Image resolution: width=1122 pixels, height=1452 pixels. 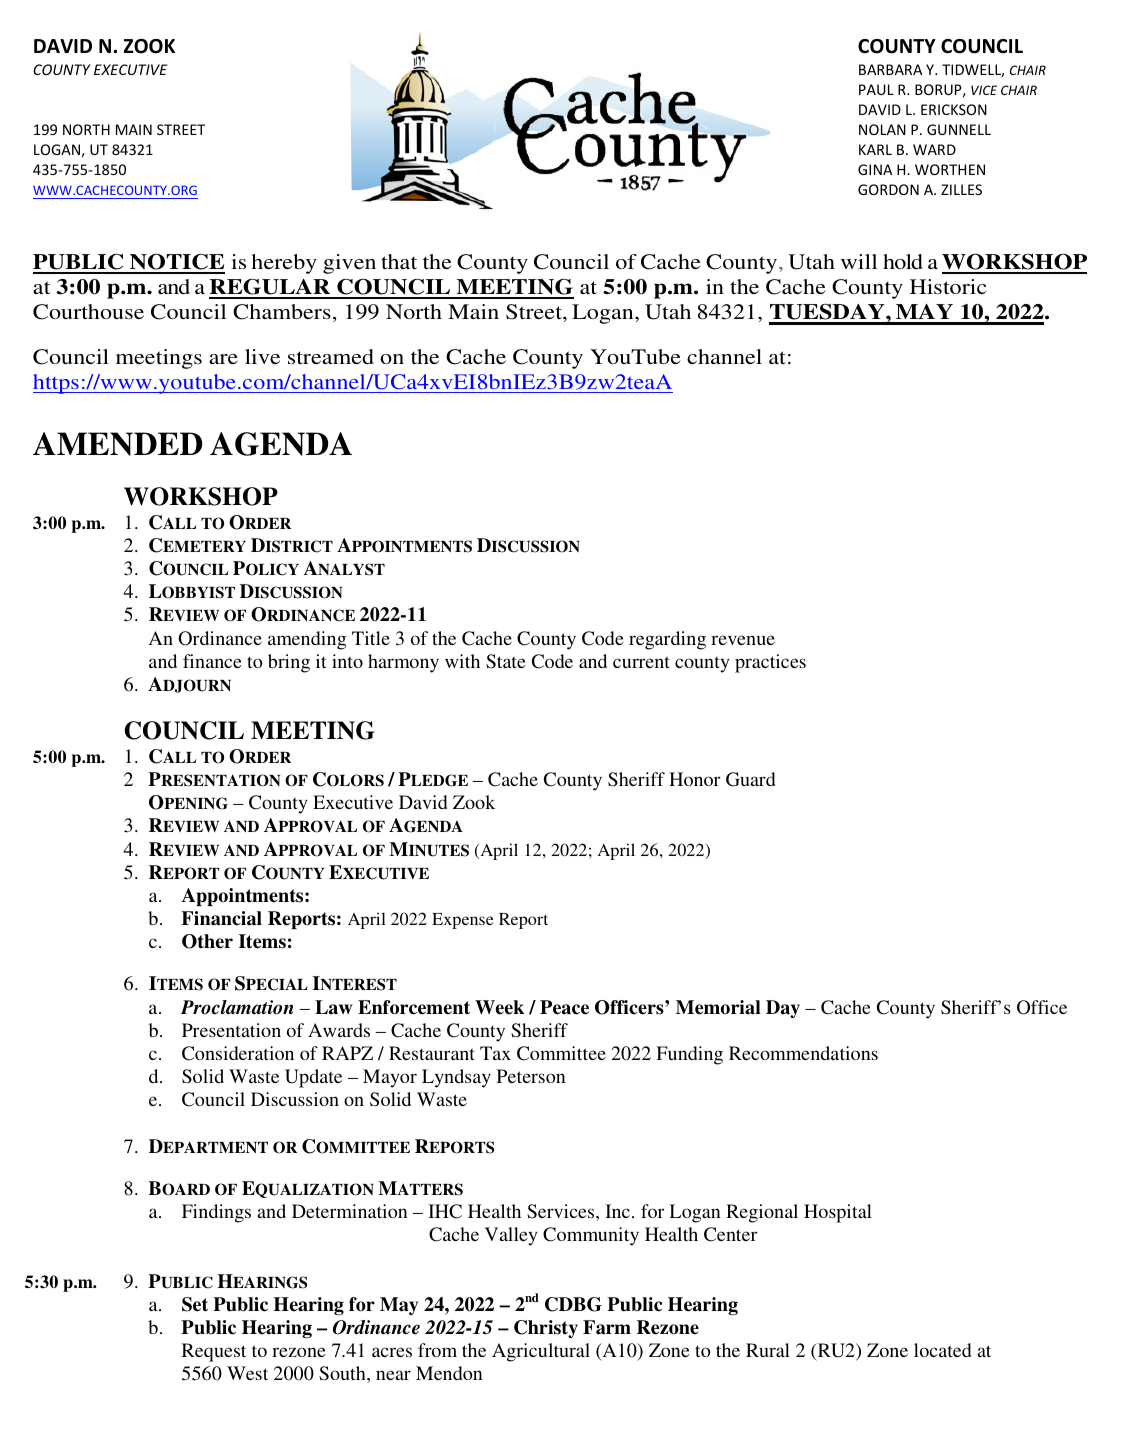 I want to click on Christy, so click(x=546, y=1329).
